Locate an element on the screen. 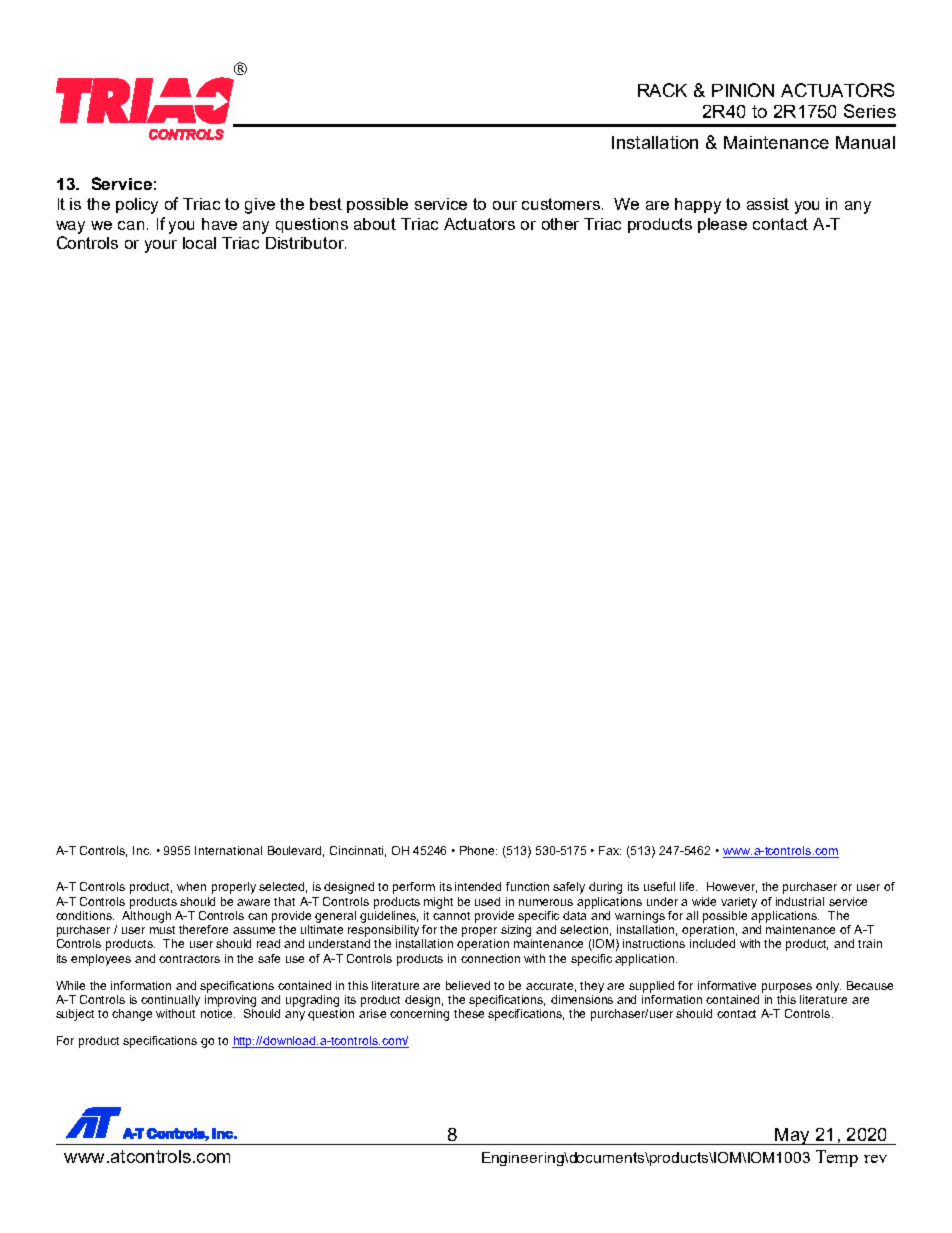  customers is located at coordinates (562, 204).
